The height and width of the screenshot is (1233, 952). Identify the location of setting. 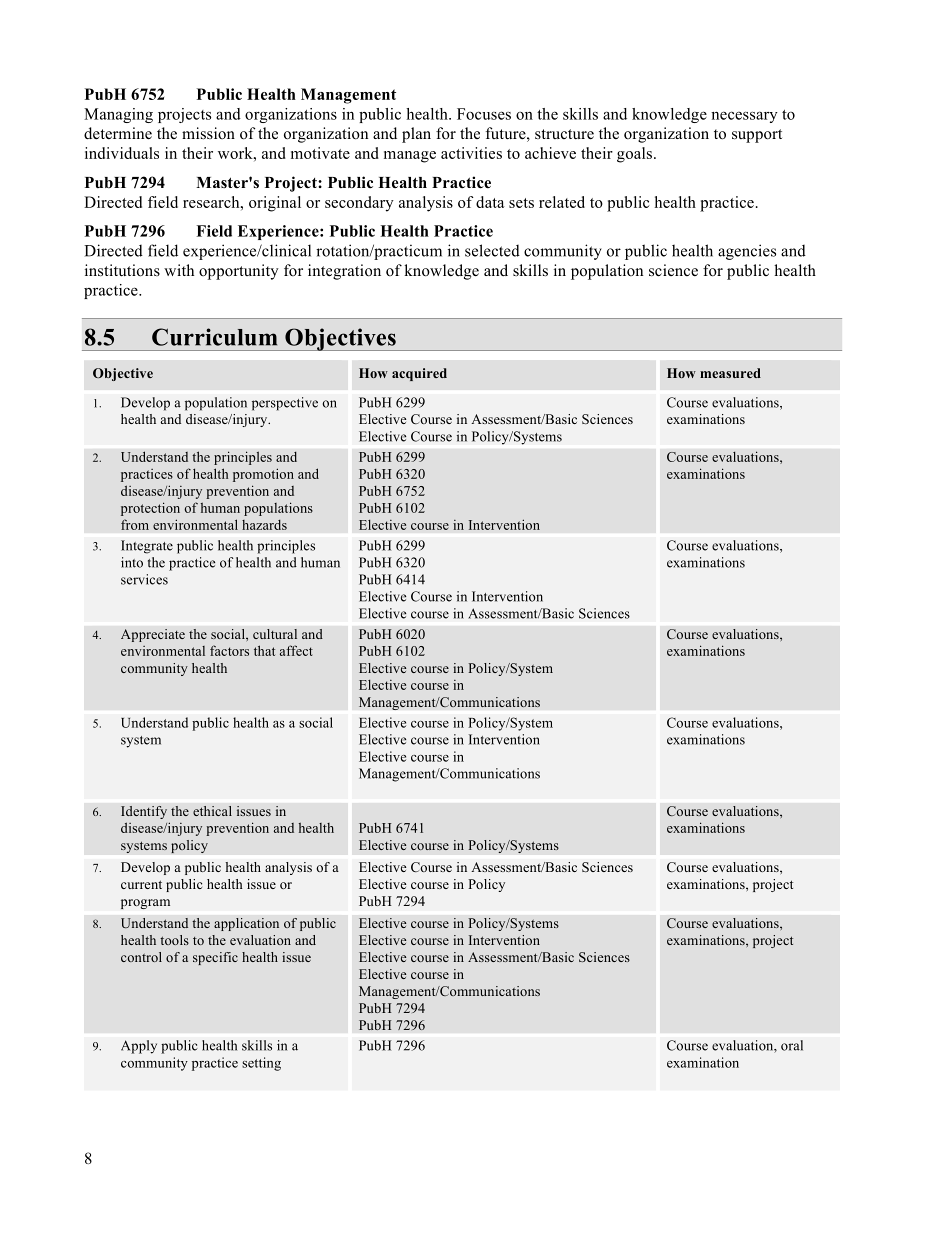
(261, 1064).
